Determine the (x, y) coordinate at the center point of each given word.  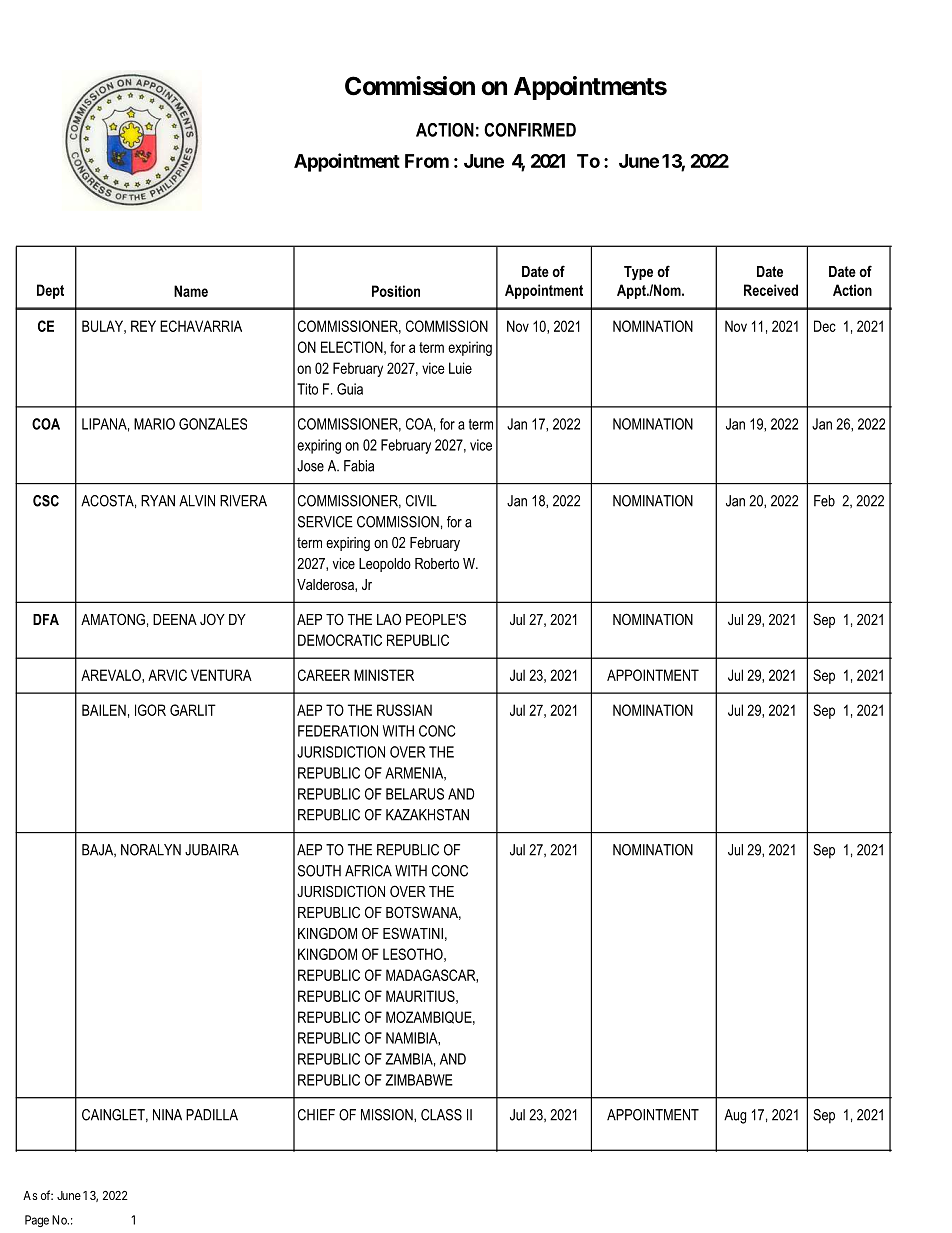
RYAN (158, 501)
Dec (825, 326)
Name (191, 291)
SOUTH (319, 871)
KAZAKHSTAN (427, 815)
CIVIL (421, 501)
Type (638, 273)
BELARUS (415, 794)
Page (37, 1221)
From (427, 161)
